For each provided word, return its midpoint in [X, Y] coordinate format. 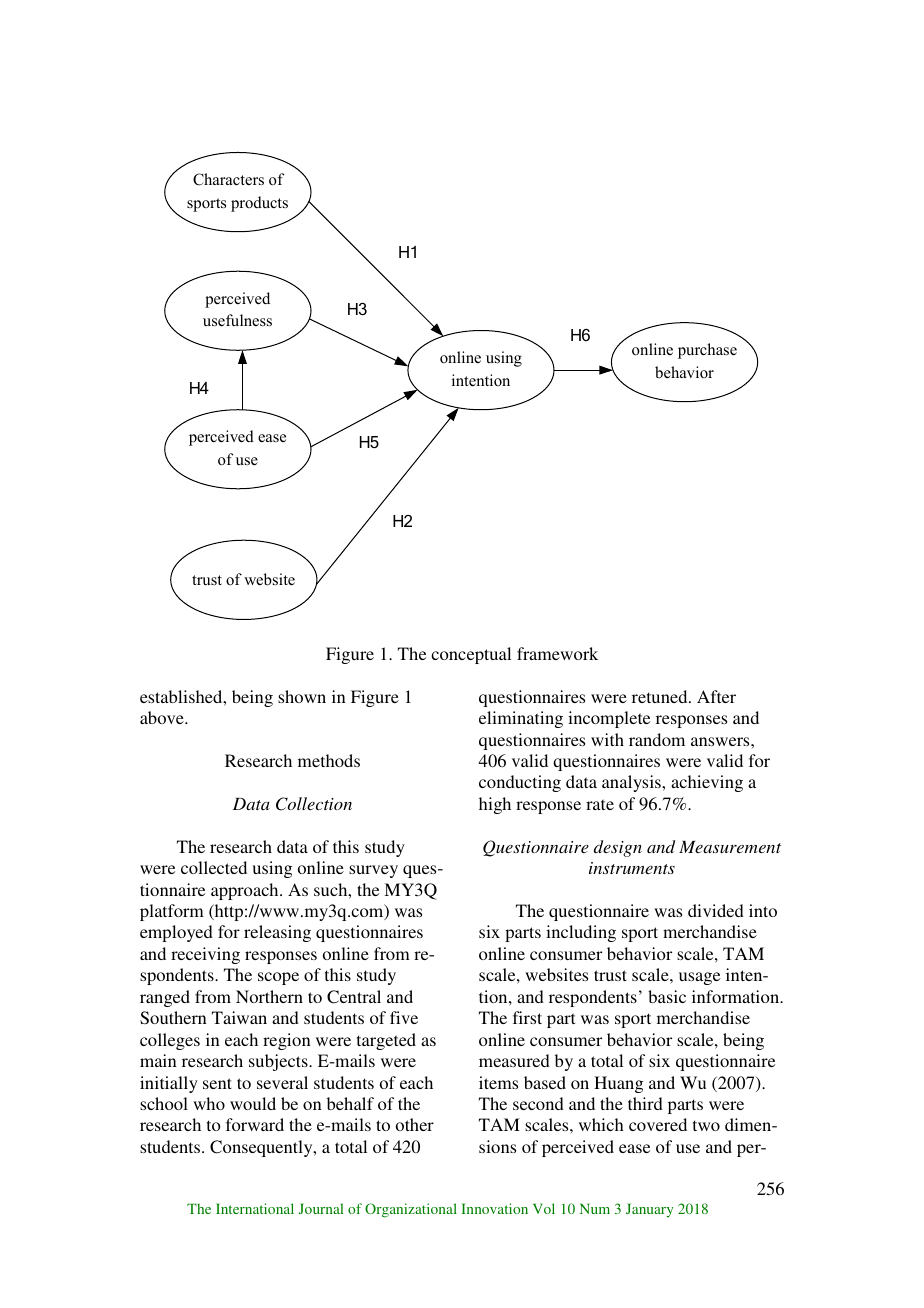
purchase [707, 351]
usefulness [237, 320]
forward [255, 1124]
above [163, 717]
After [716, 696]
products [259, 204]
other [415, 1124]
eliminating [521, 719]
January [650, 1210]
